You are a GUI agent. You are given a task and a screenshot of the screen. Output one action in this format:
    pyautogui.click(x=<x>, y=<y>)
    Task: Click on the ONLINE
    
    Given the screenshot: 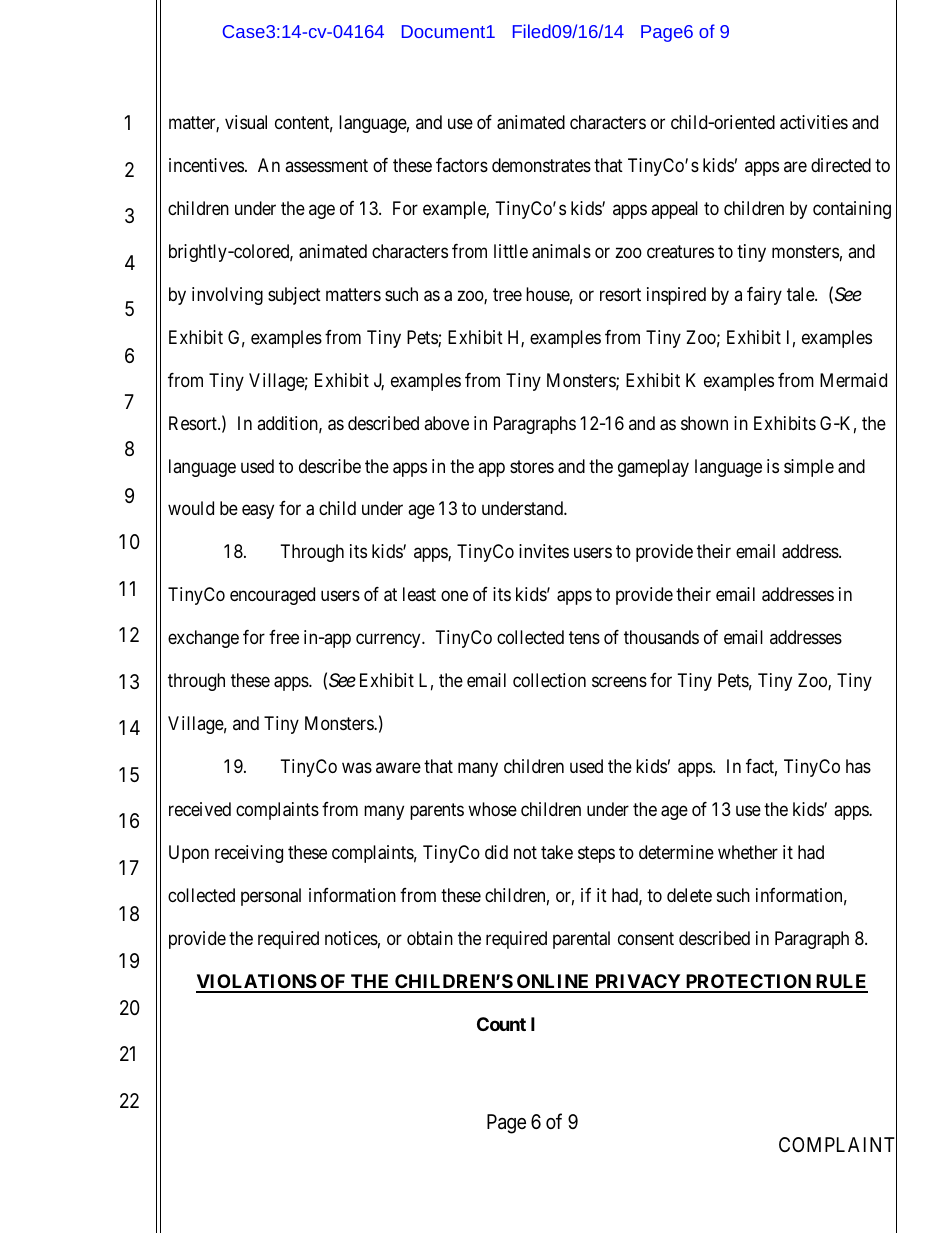 What is the action you would take?
    pyautogui.click(x=553, y=983)
